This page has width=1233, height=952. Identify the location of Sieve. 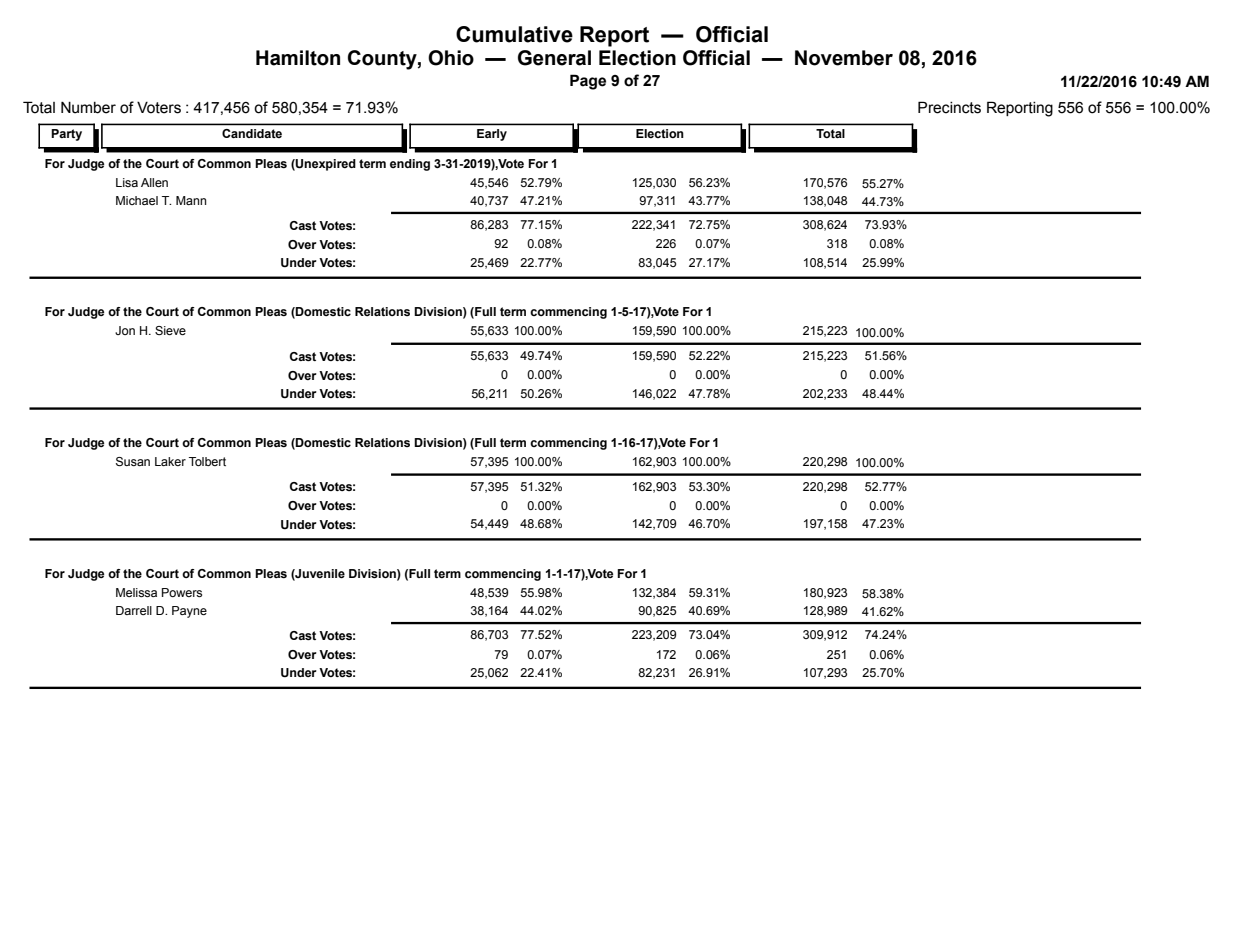
(170, 330).
